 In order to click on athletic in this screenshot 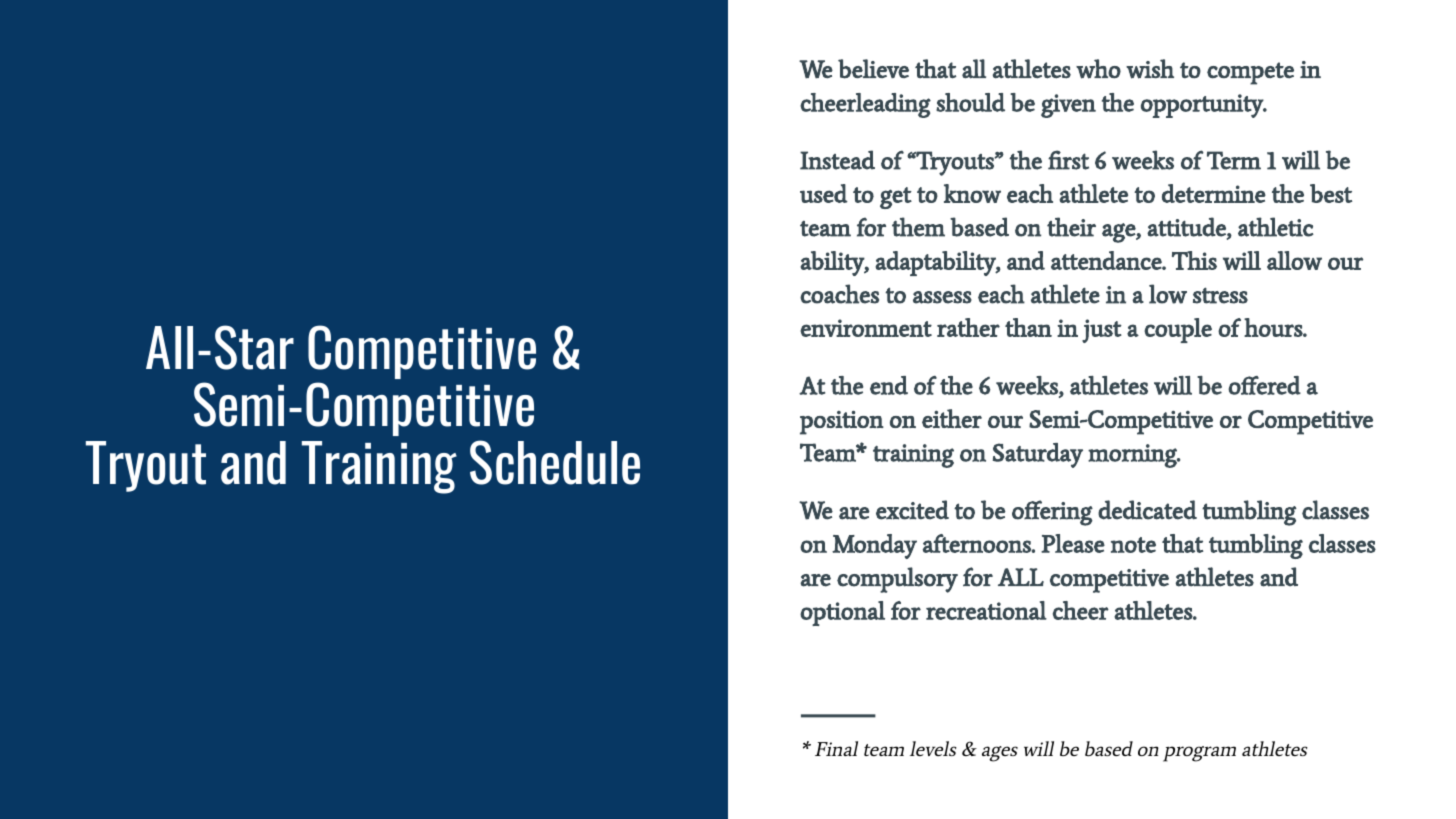, I will do `click(1276, 227)`.
